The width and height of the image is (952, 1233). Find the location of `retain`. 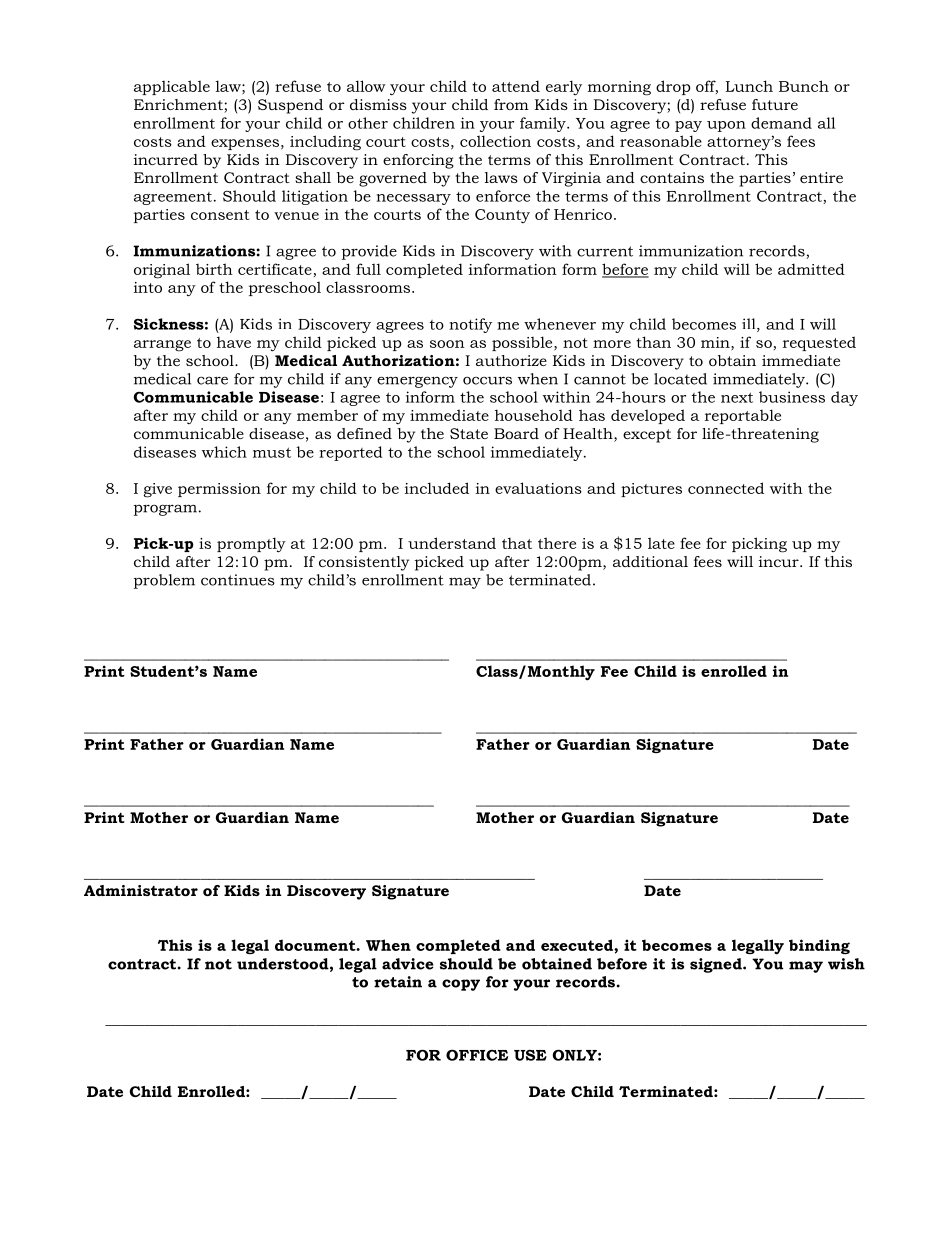

retain is located at coordinates (398, 982).
